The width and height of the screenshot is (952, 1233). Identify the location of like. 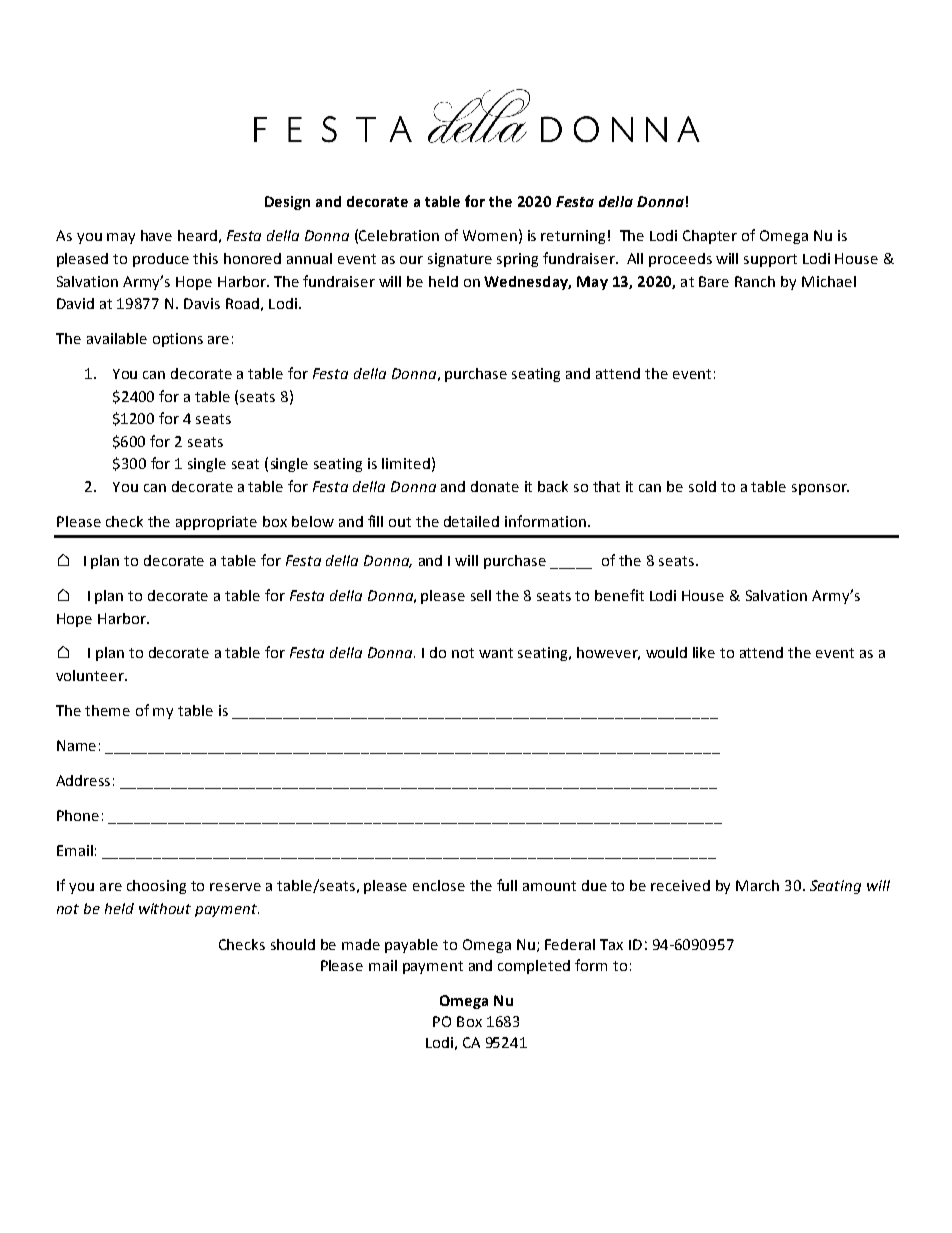
(704, 652).
